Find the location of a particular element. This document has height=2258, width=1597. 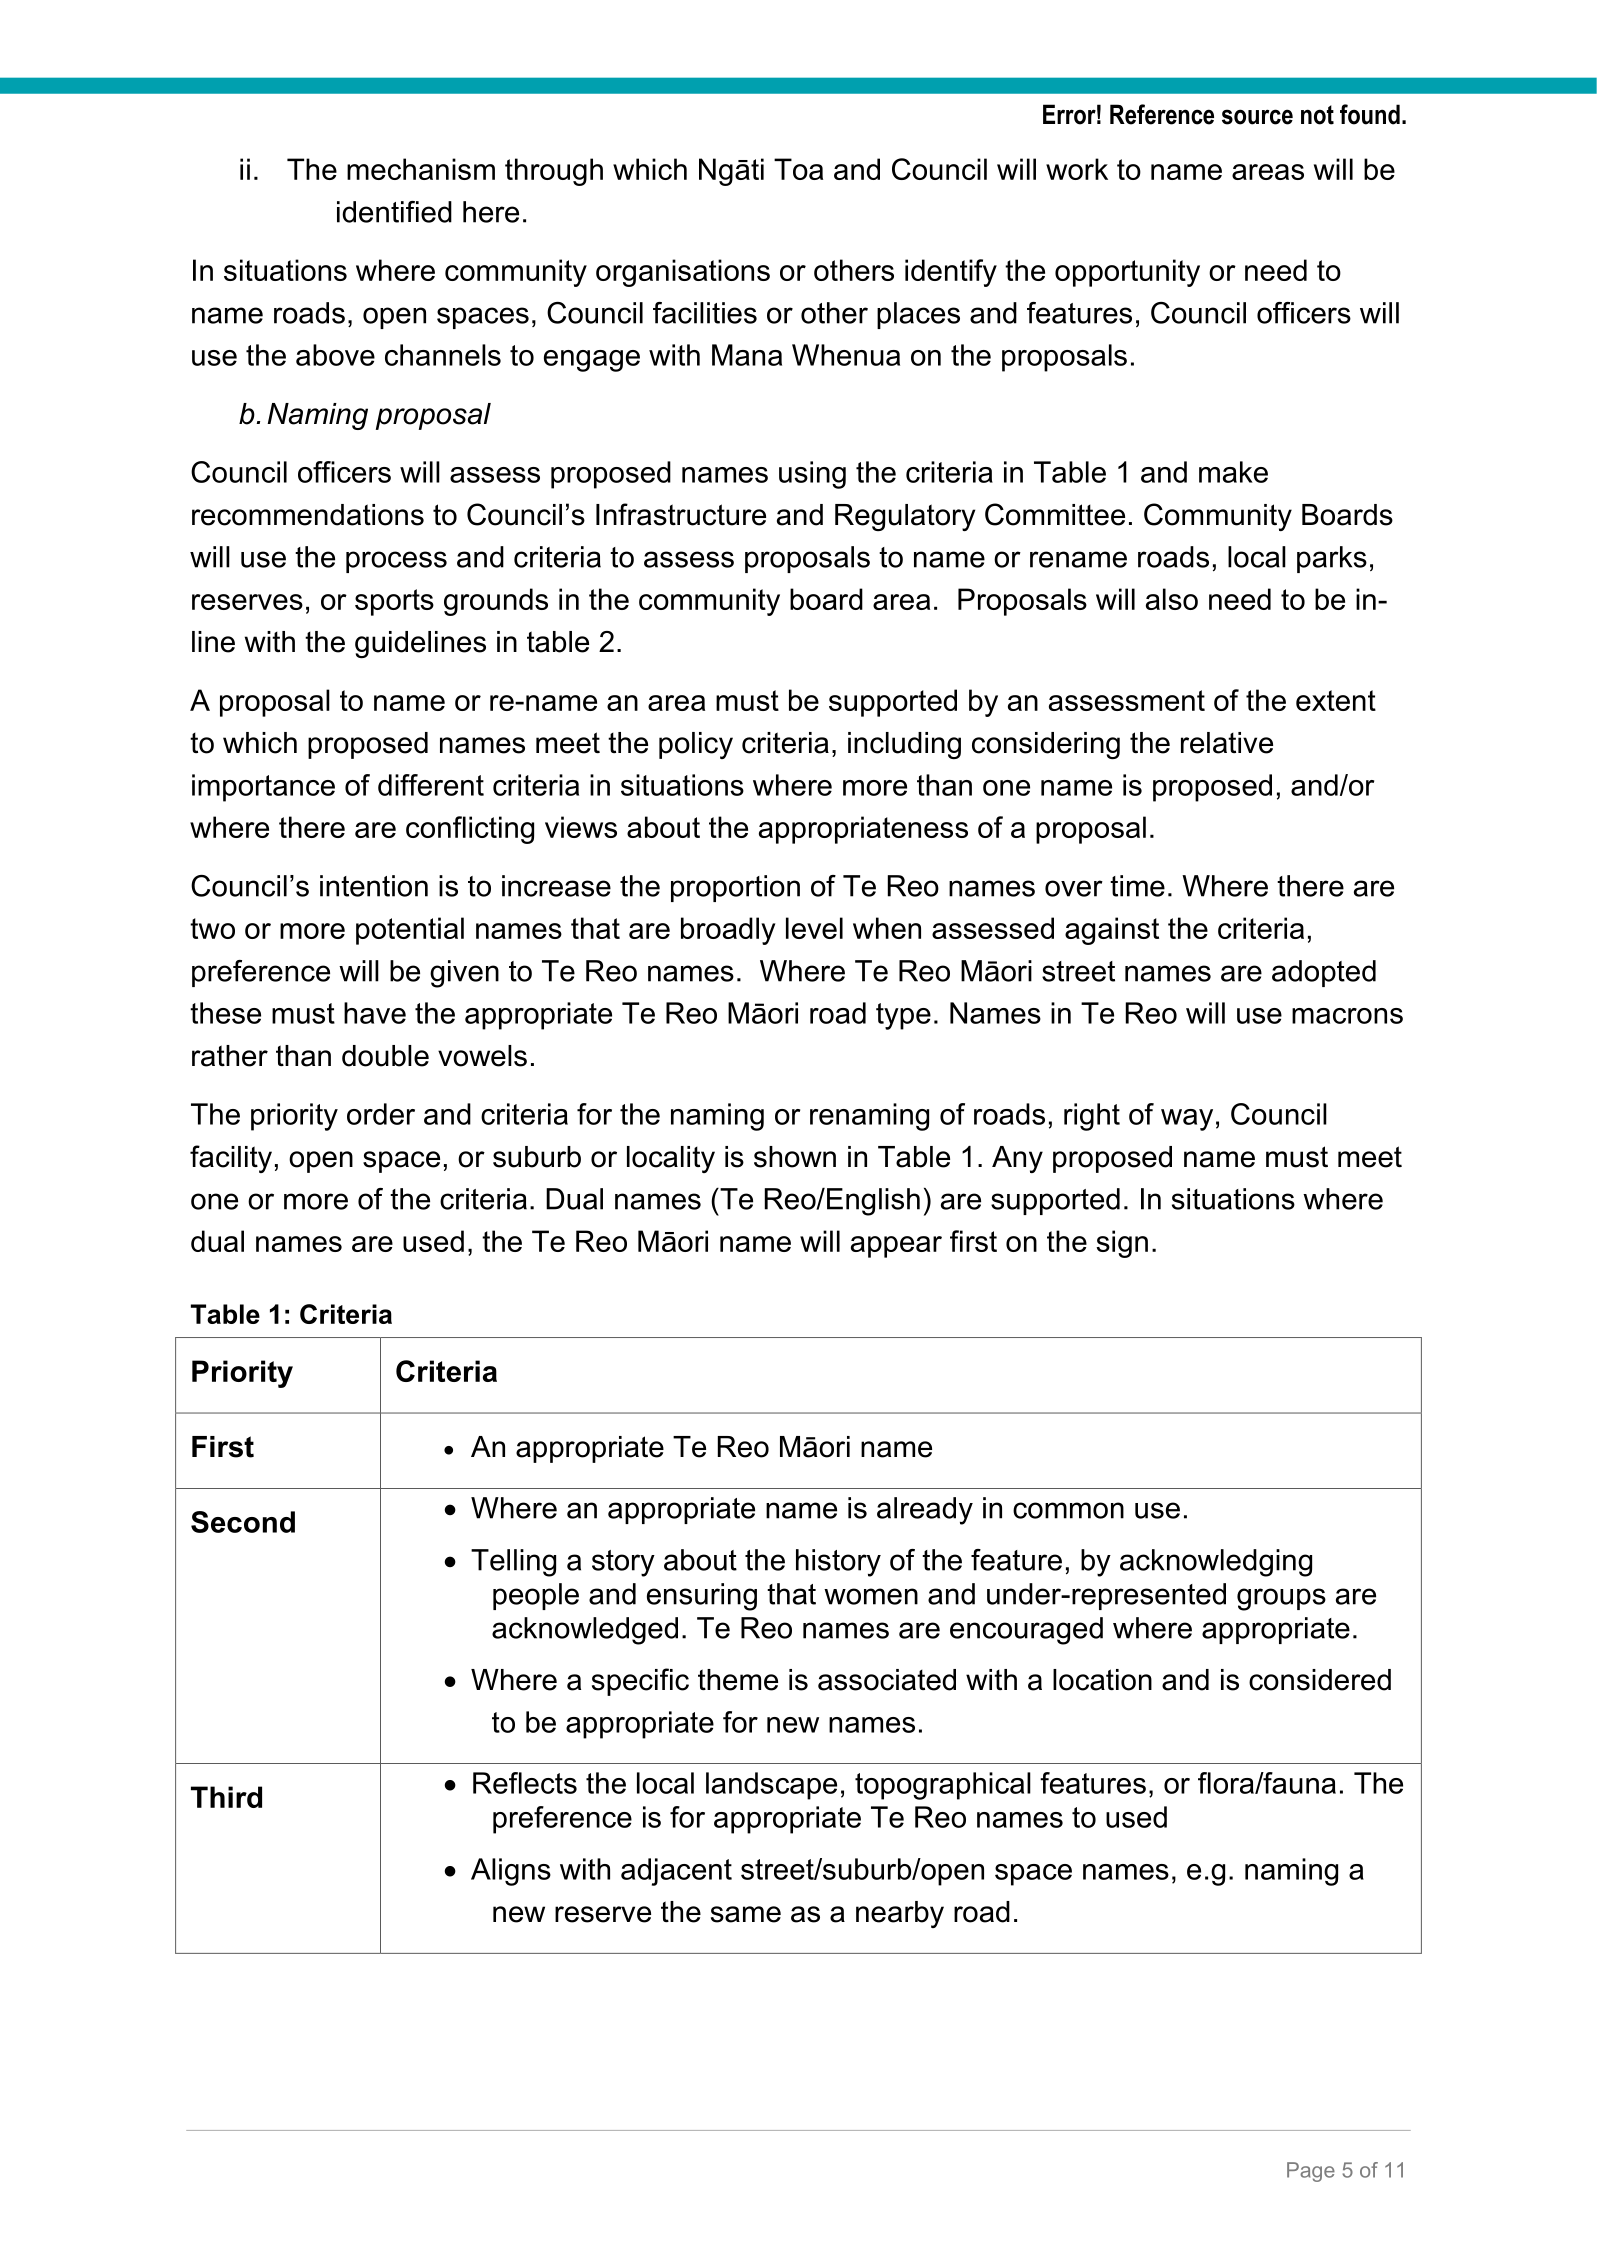

identified is located at coordinates (394, 212).
